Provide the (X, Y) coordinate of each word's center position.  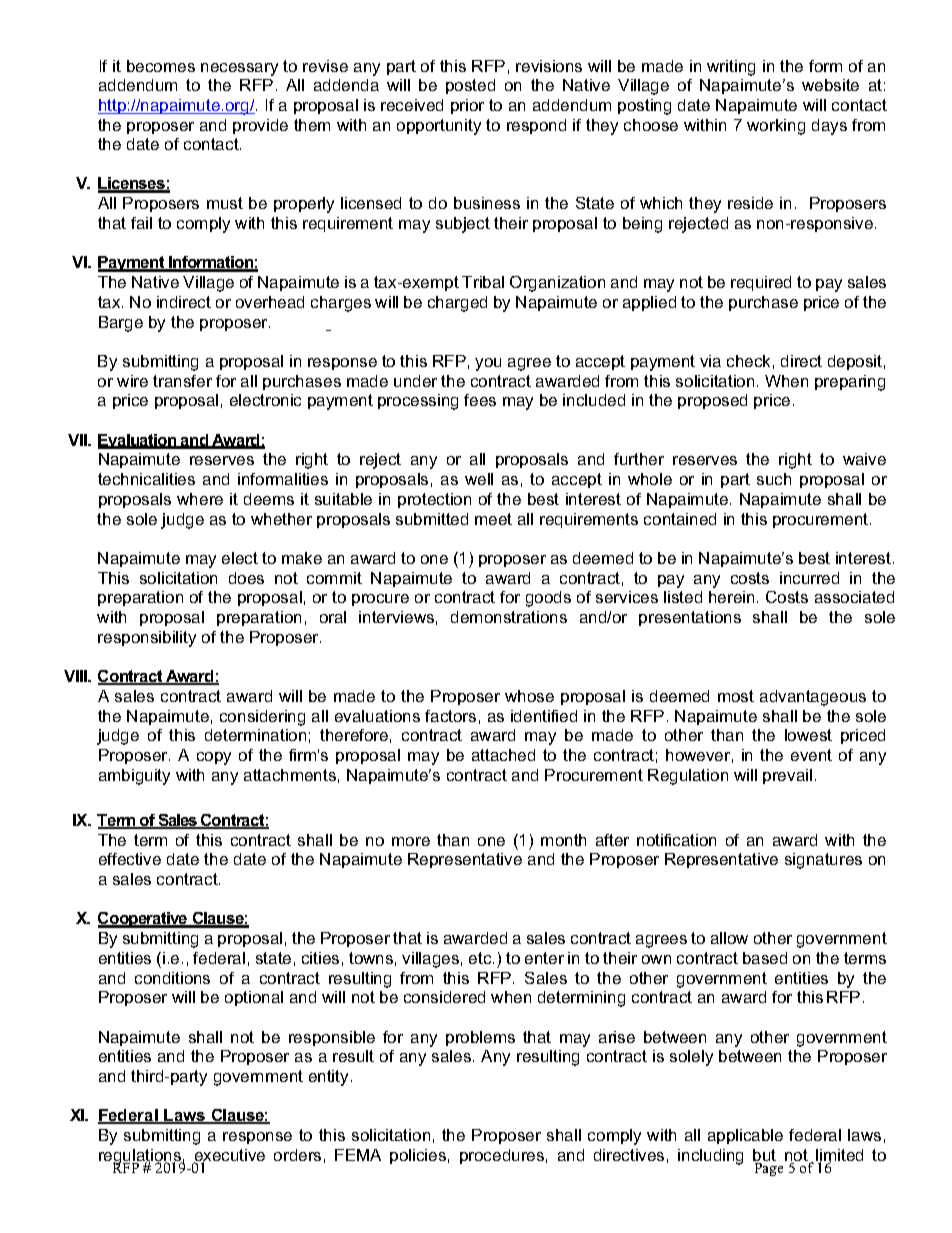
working (776, 127)
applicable (745, 1136)
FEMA (358, 1155)
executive (229, 1156)
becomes (161, 66)
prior (467, 106)
